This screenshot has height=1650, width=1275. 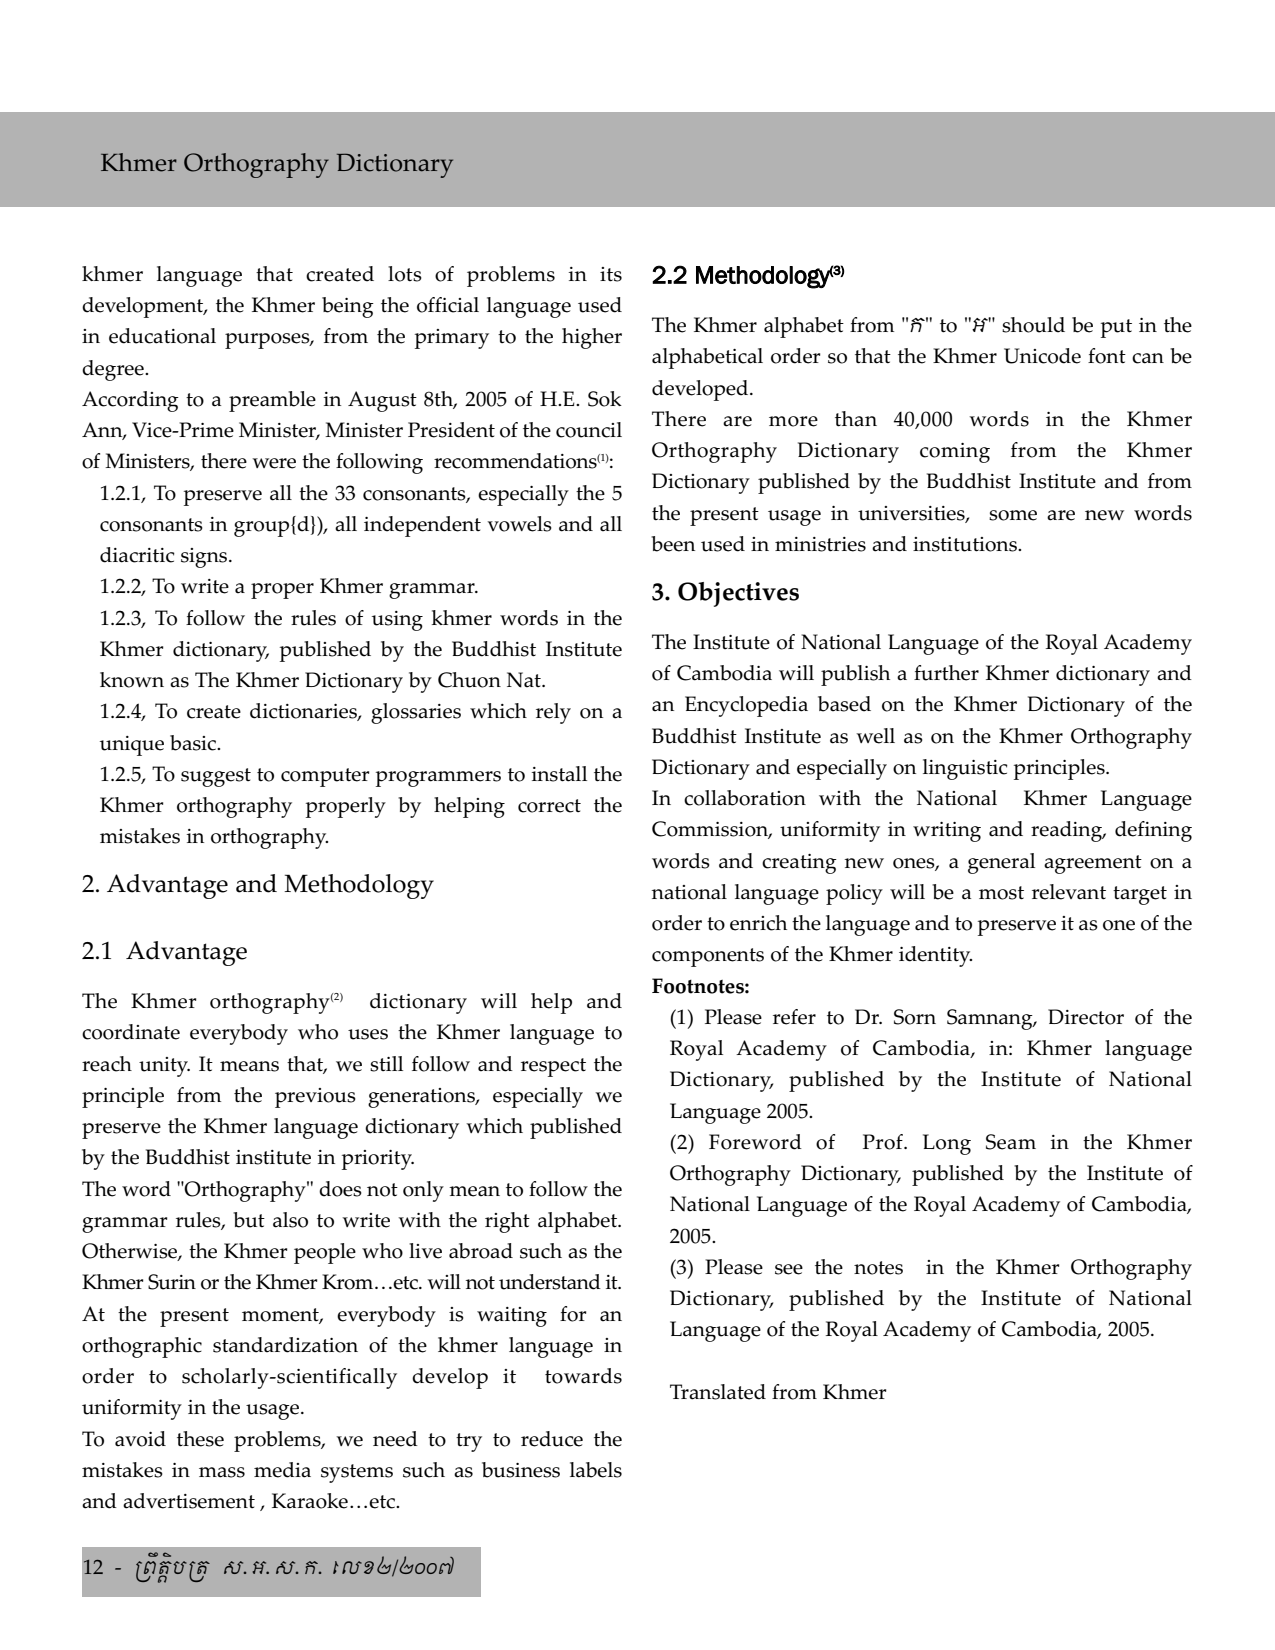 I want to click on signs, so click(x=205, y=558).
